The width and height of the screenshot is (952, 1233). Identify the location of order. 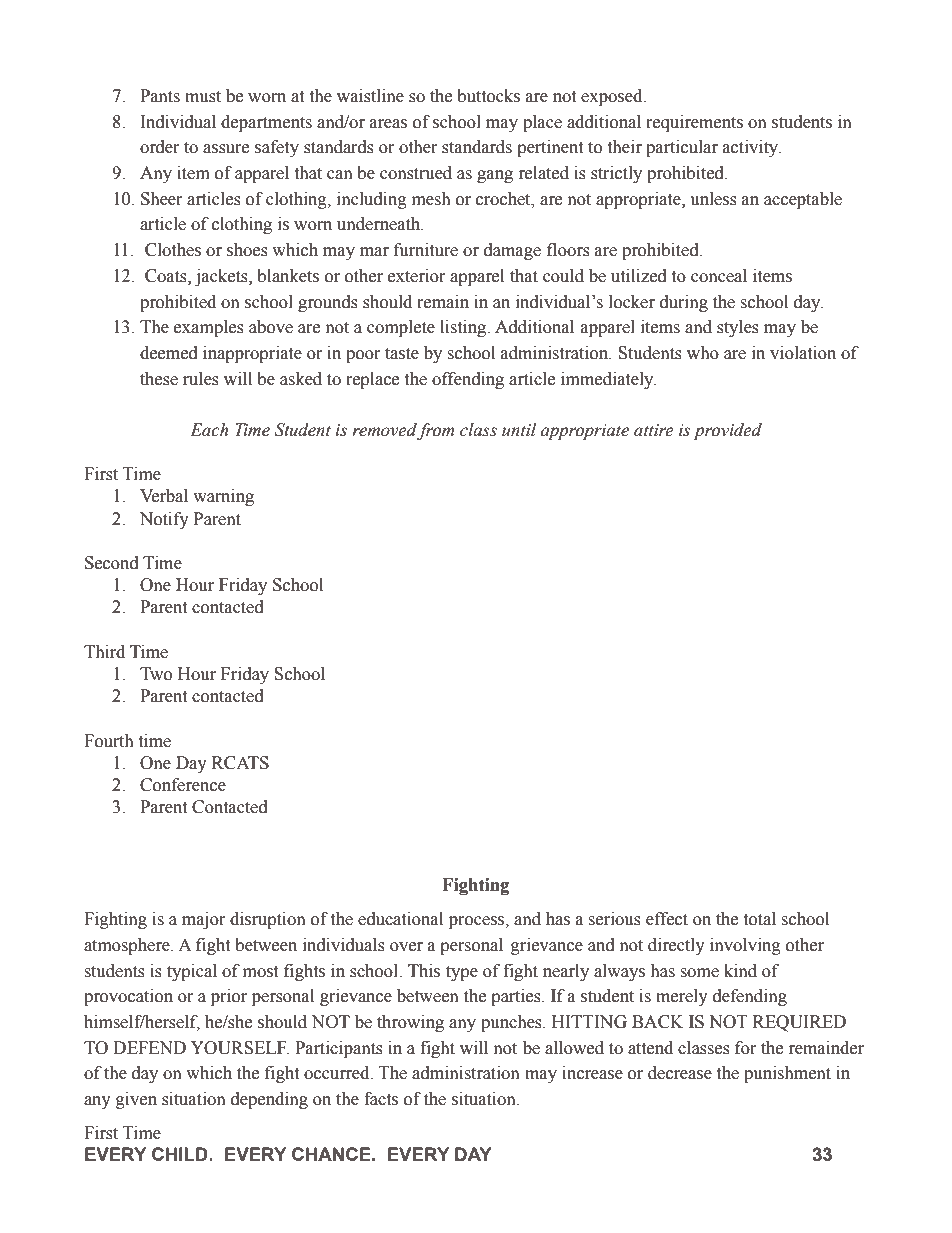
(160, 147).
